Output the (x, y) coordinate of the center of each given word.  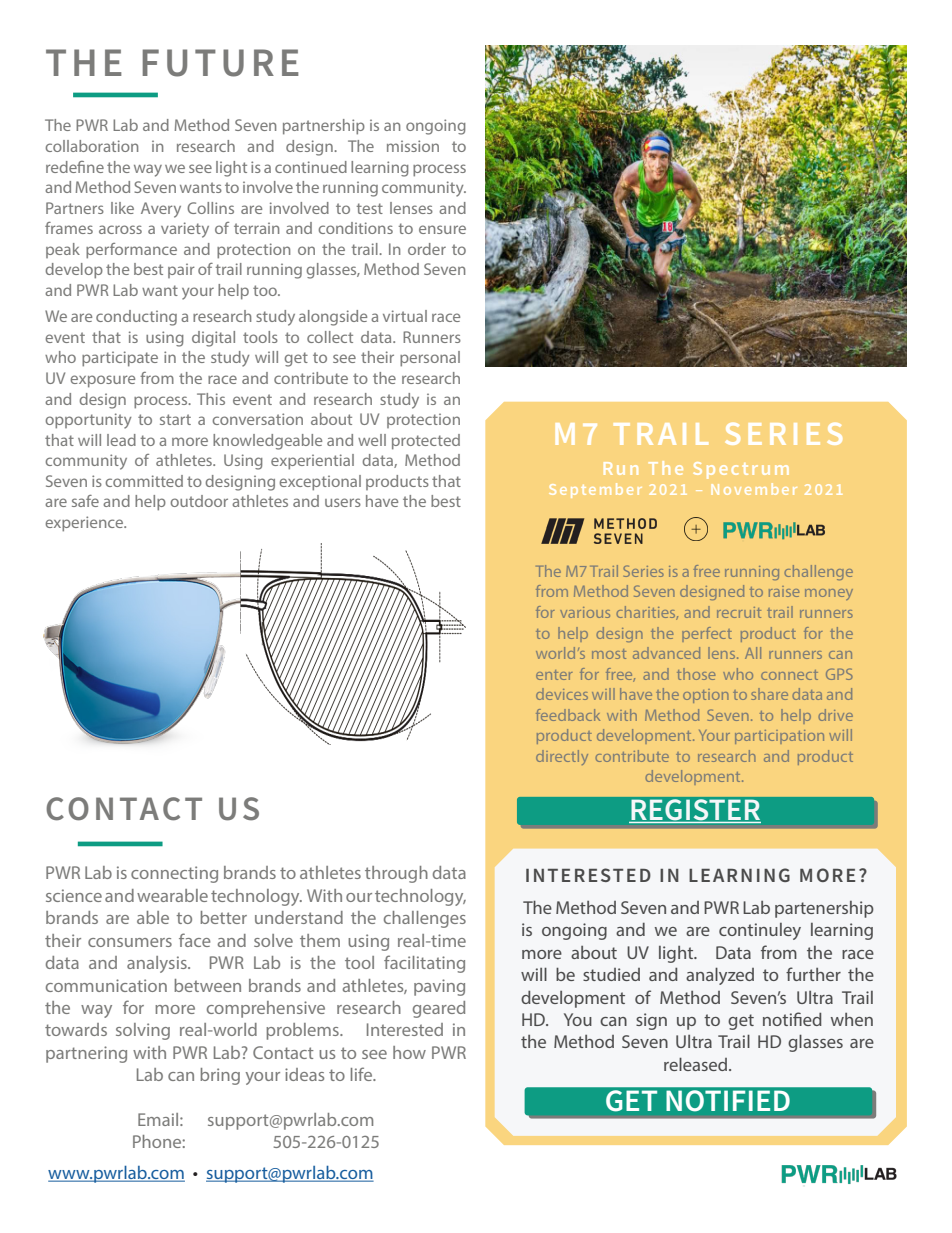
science (74, 895)
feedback (568, 715)
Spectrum (741, 470)
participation (779, 737)
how (409, 1052)
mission (413, 146)
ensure (442, 229)
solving (143, 1031)
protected (426, 442)
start (175, 419)
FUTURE (221, 63)
